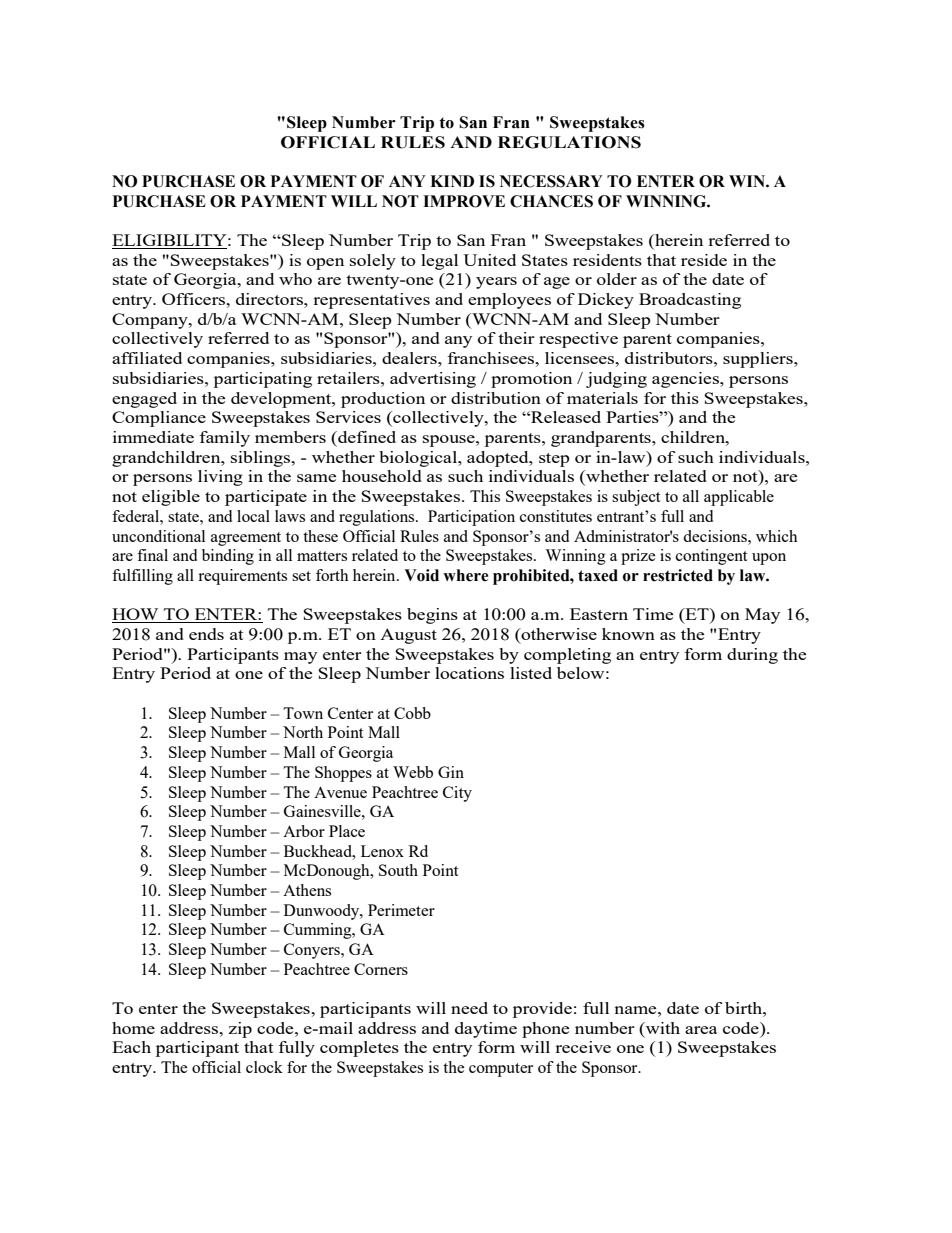 This screenshot has height=1233, width=952. What do you see at coordinates (617, 279) in the screenshot?
I see `older` at bounding box center [617, 279].
